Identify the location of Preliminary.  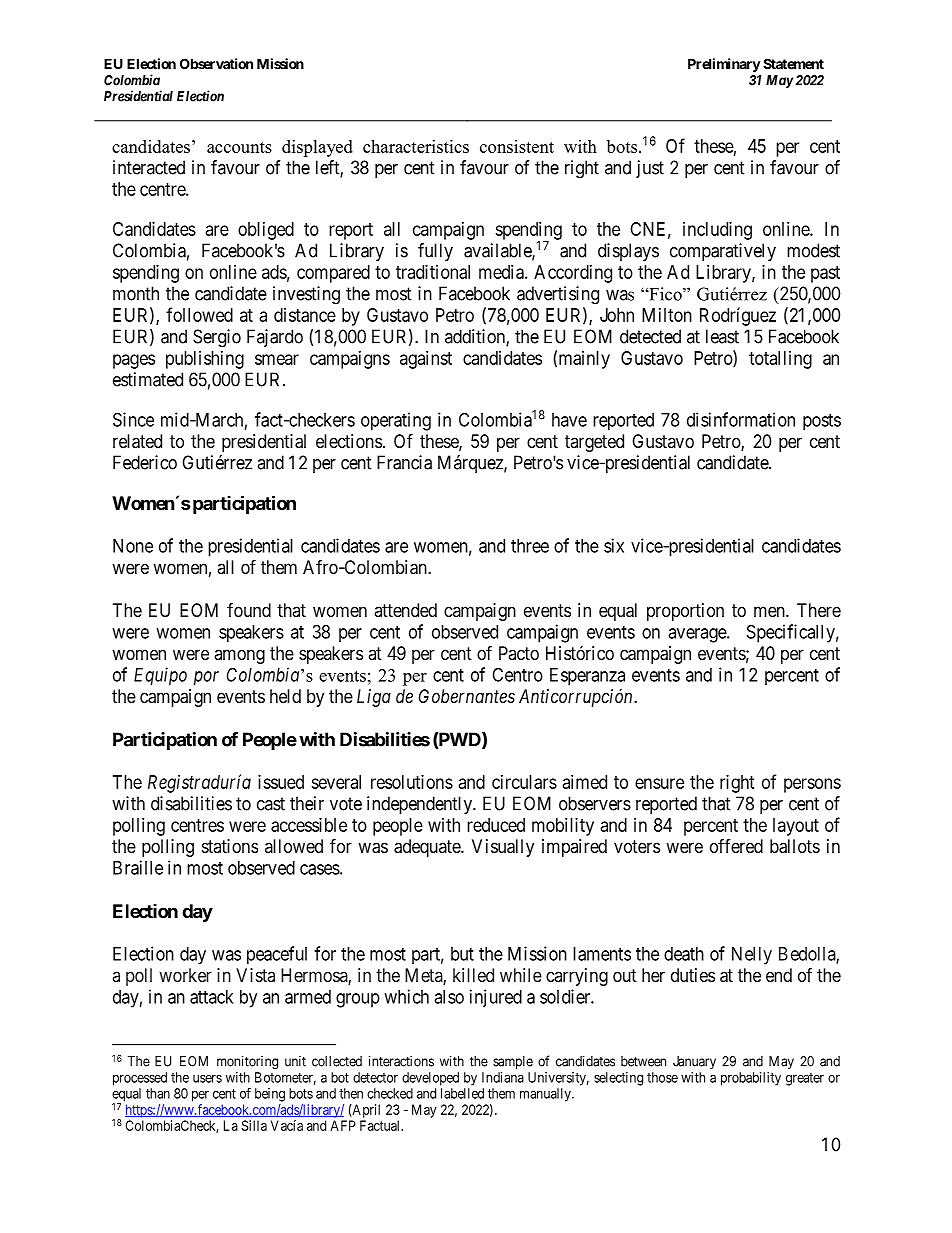
(724, 65).
